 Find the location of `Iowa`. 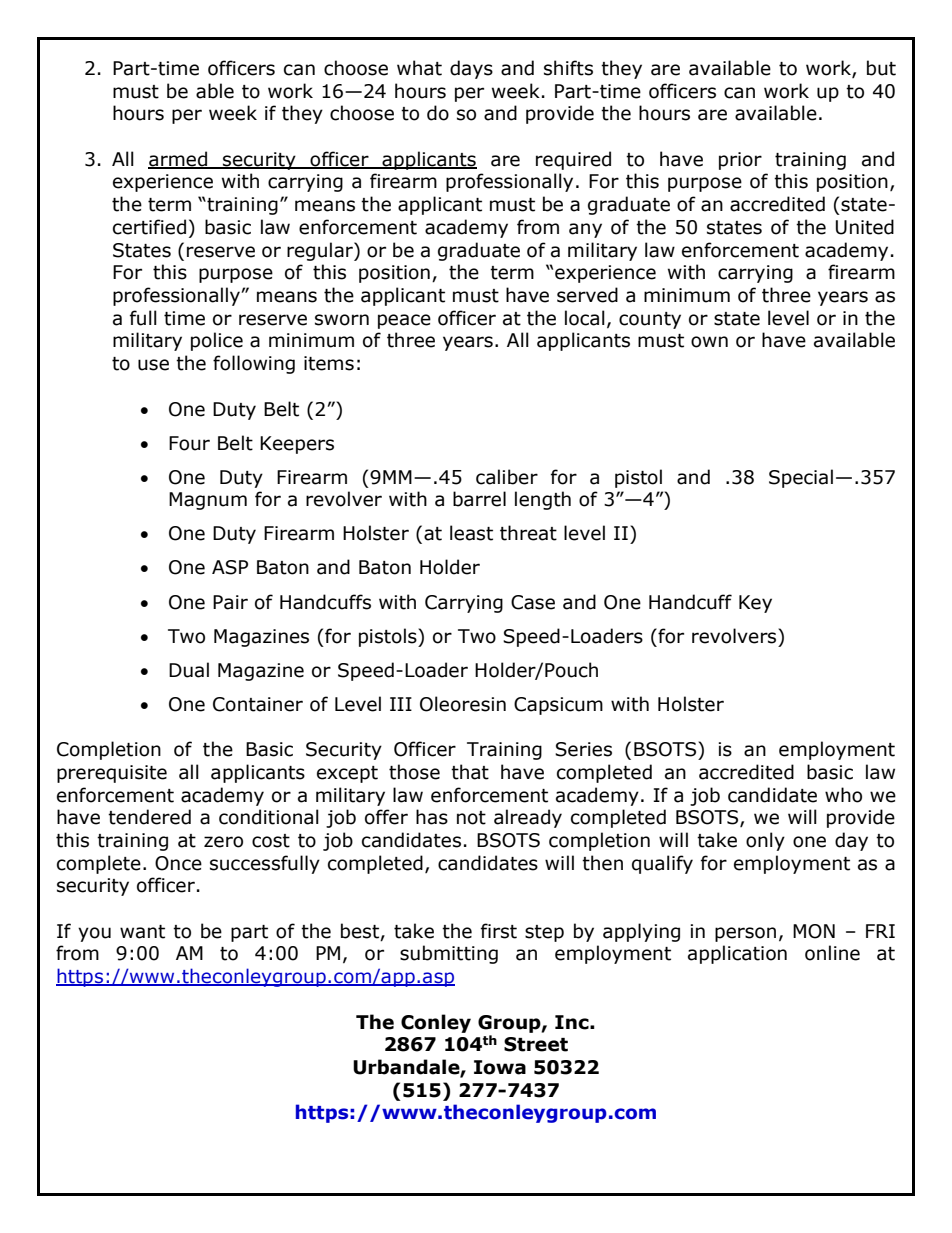

Iowa is located at coordinates (500, 1067).
